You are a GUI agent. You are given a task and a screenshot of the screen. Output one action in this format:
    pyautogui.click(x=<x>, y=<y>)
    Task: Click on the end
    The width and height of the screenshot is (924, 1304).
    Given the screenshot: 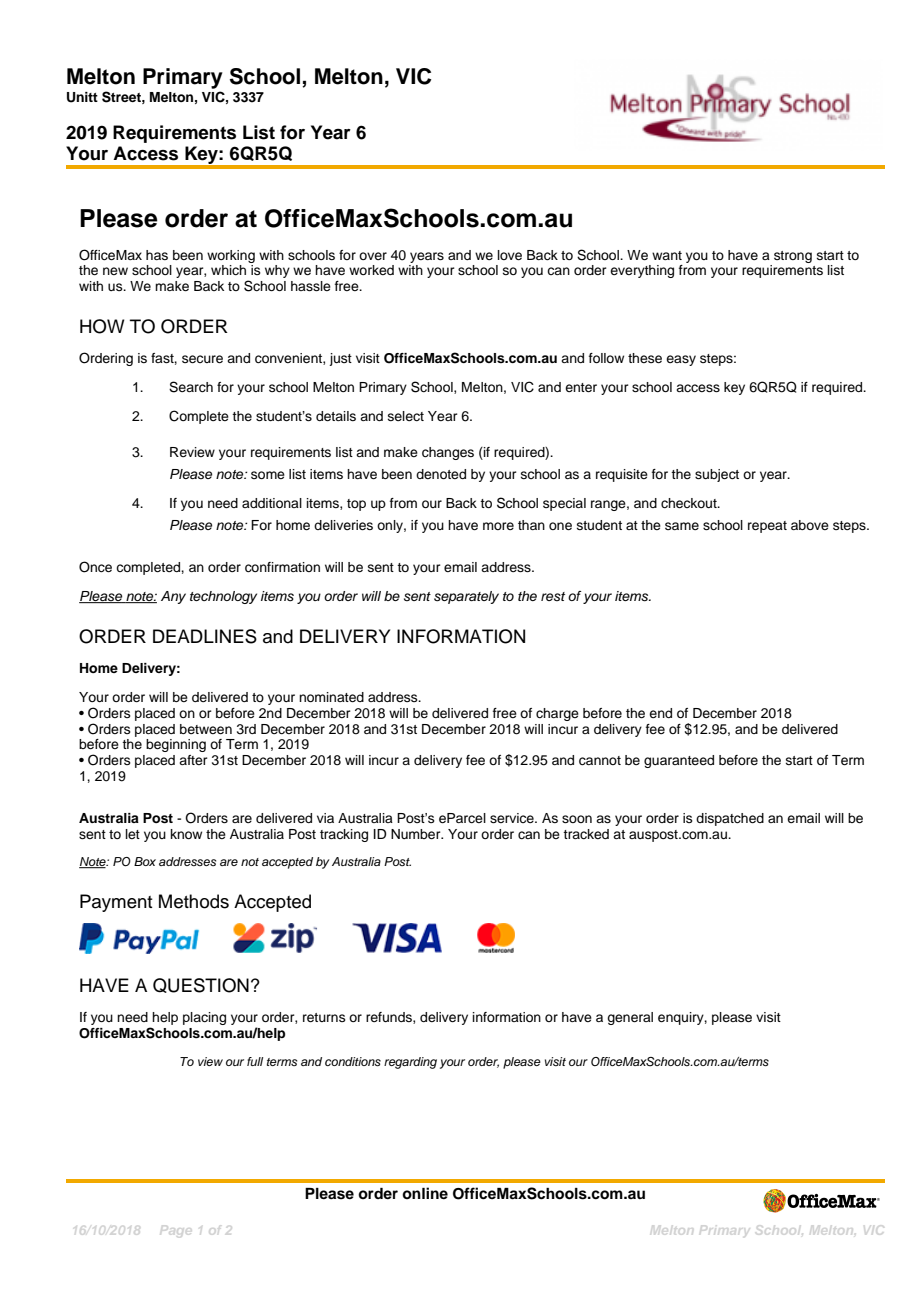 What is the action you would take?
    pyautogui.click(x=660, y=713)
